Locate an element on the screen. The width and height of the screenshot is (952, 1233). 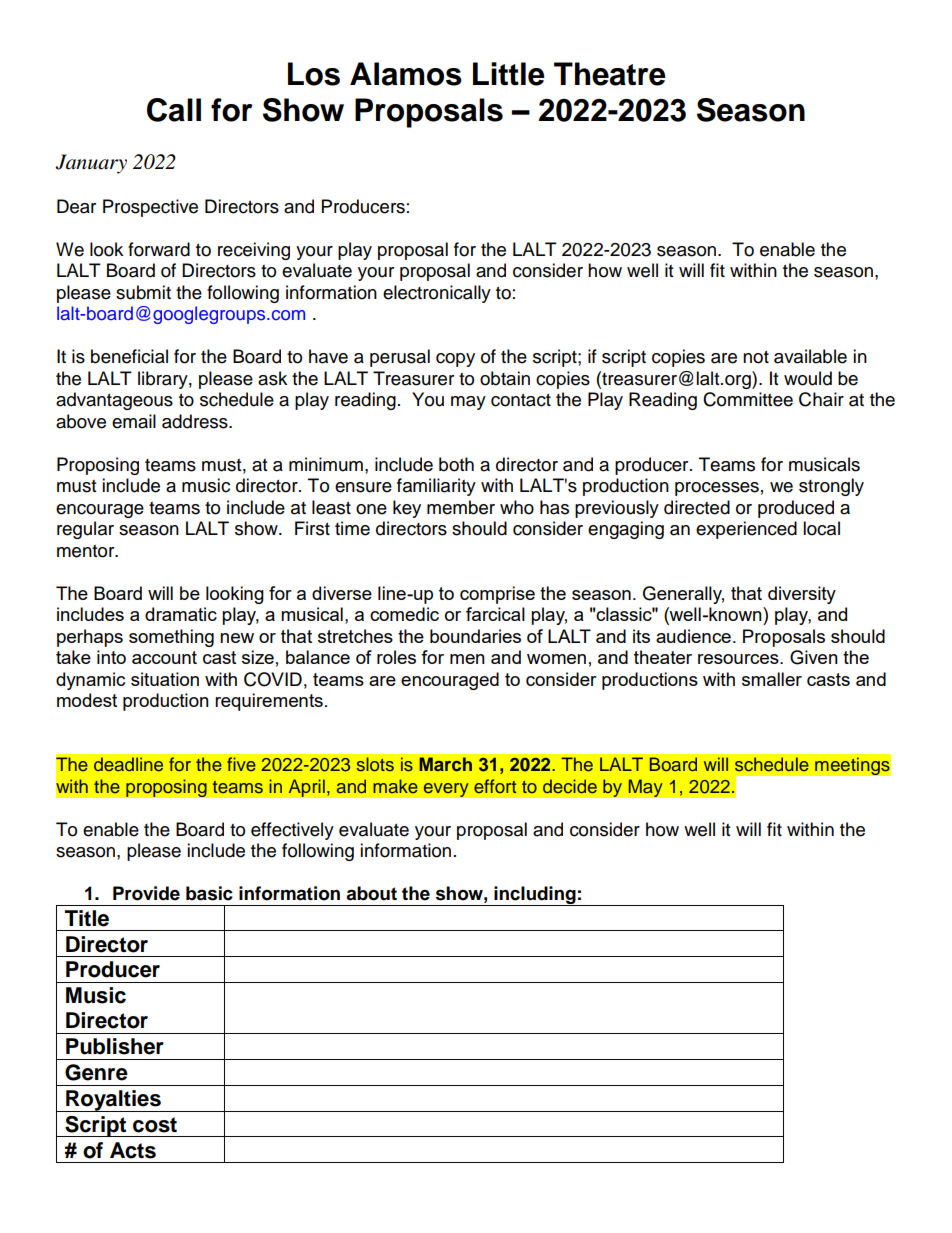
January is located at coordinates (91, 164).
